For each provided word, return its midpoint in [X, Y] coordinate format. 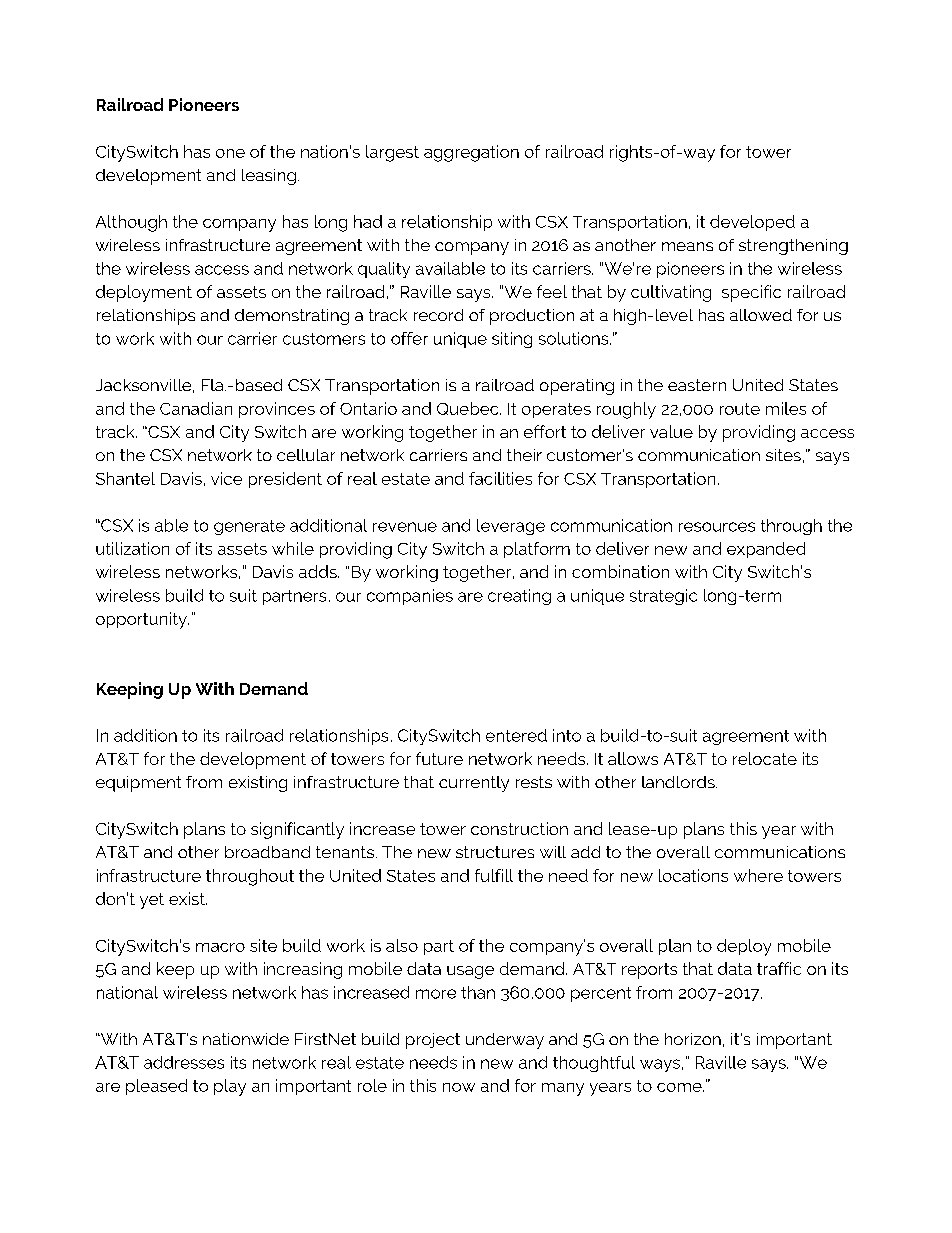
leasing [269, 177]
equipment [138, 784]
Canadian [196, 408]
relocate [765, 758]
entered [516, 735]
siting [512, 340]
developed [752, 223]
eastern [697, 385]
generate [249, 527]
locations [693, 875]
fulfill [494, 875]
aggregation [471, 153]
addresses [184, 1062]
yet [152, 901]
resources [717, 527]
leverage [511, 527]
